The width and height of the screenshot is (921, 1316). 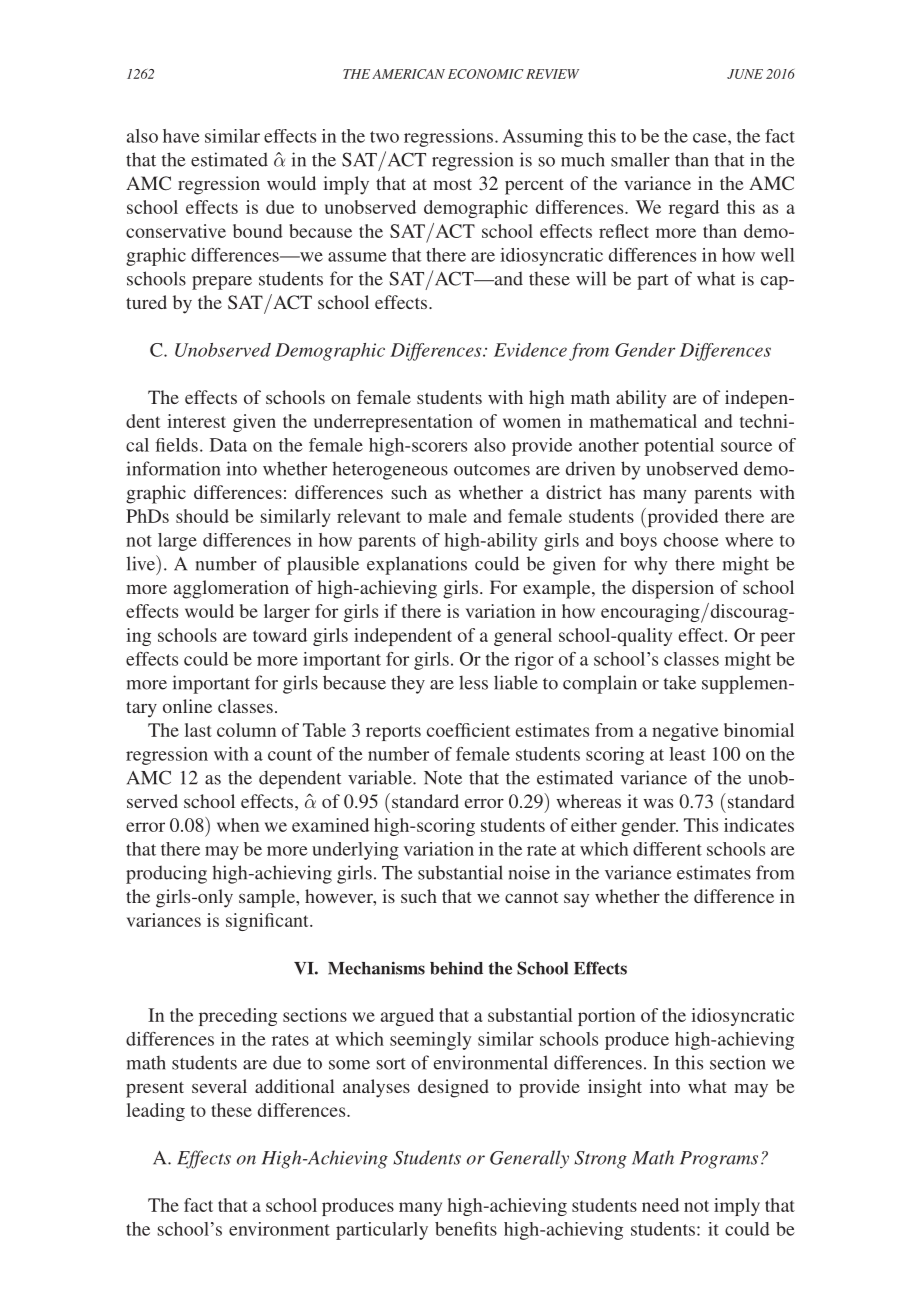 I want to click on ECONOMIC, so click(x=486, y=74).
